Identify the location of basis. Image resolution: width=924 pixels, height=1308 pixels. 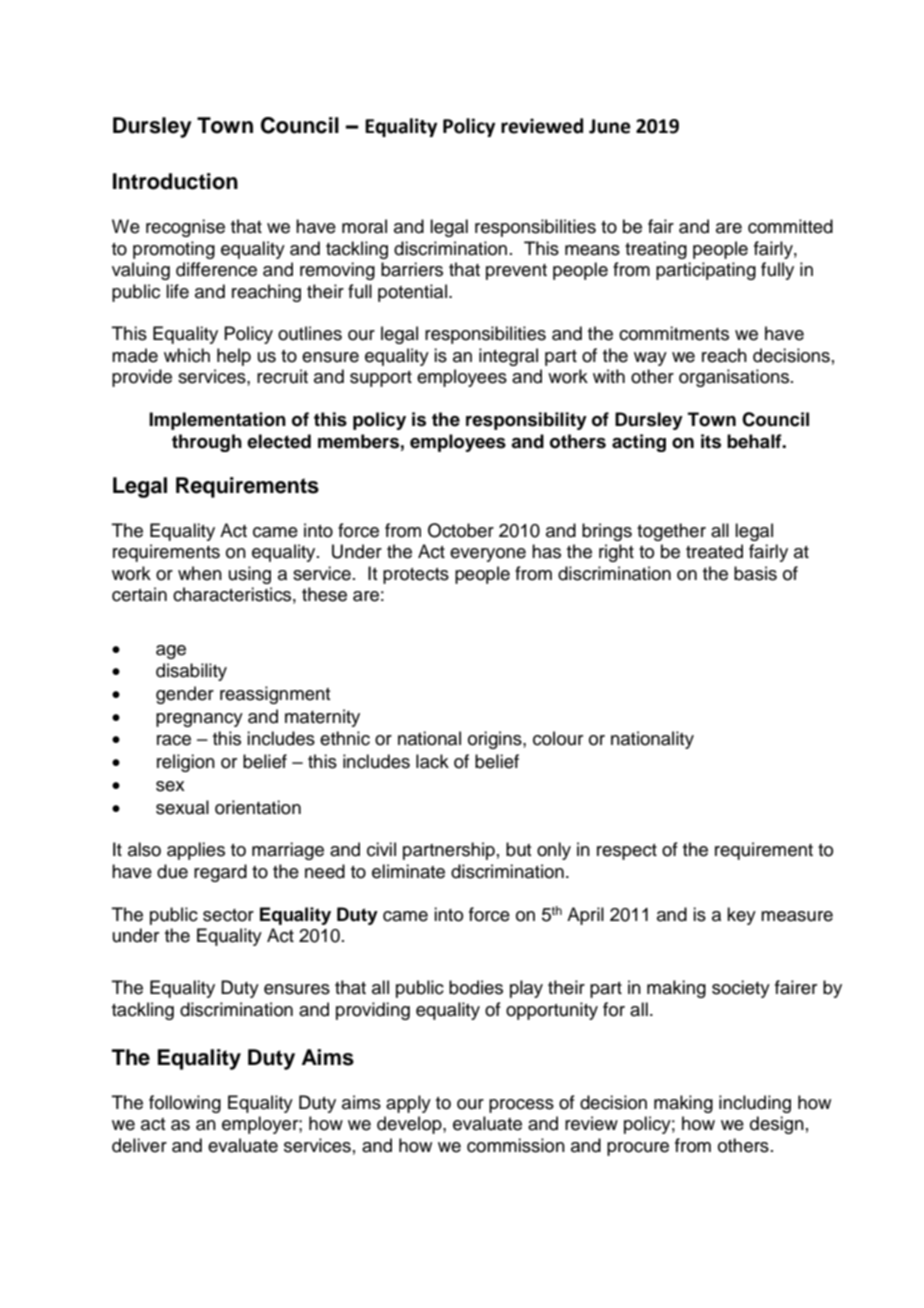
(755, 573).
